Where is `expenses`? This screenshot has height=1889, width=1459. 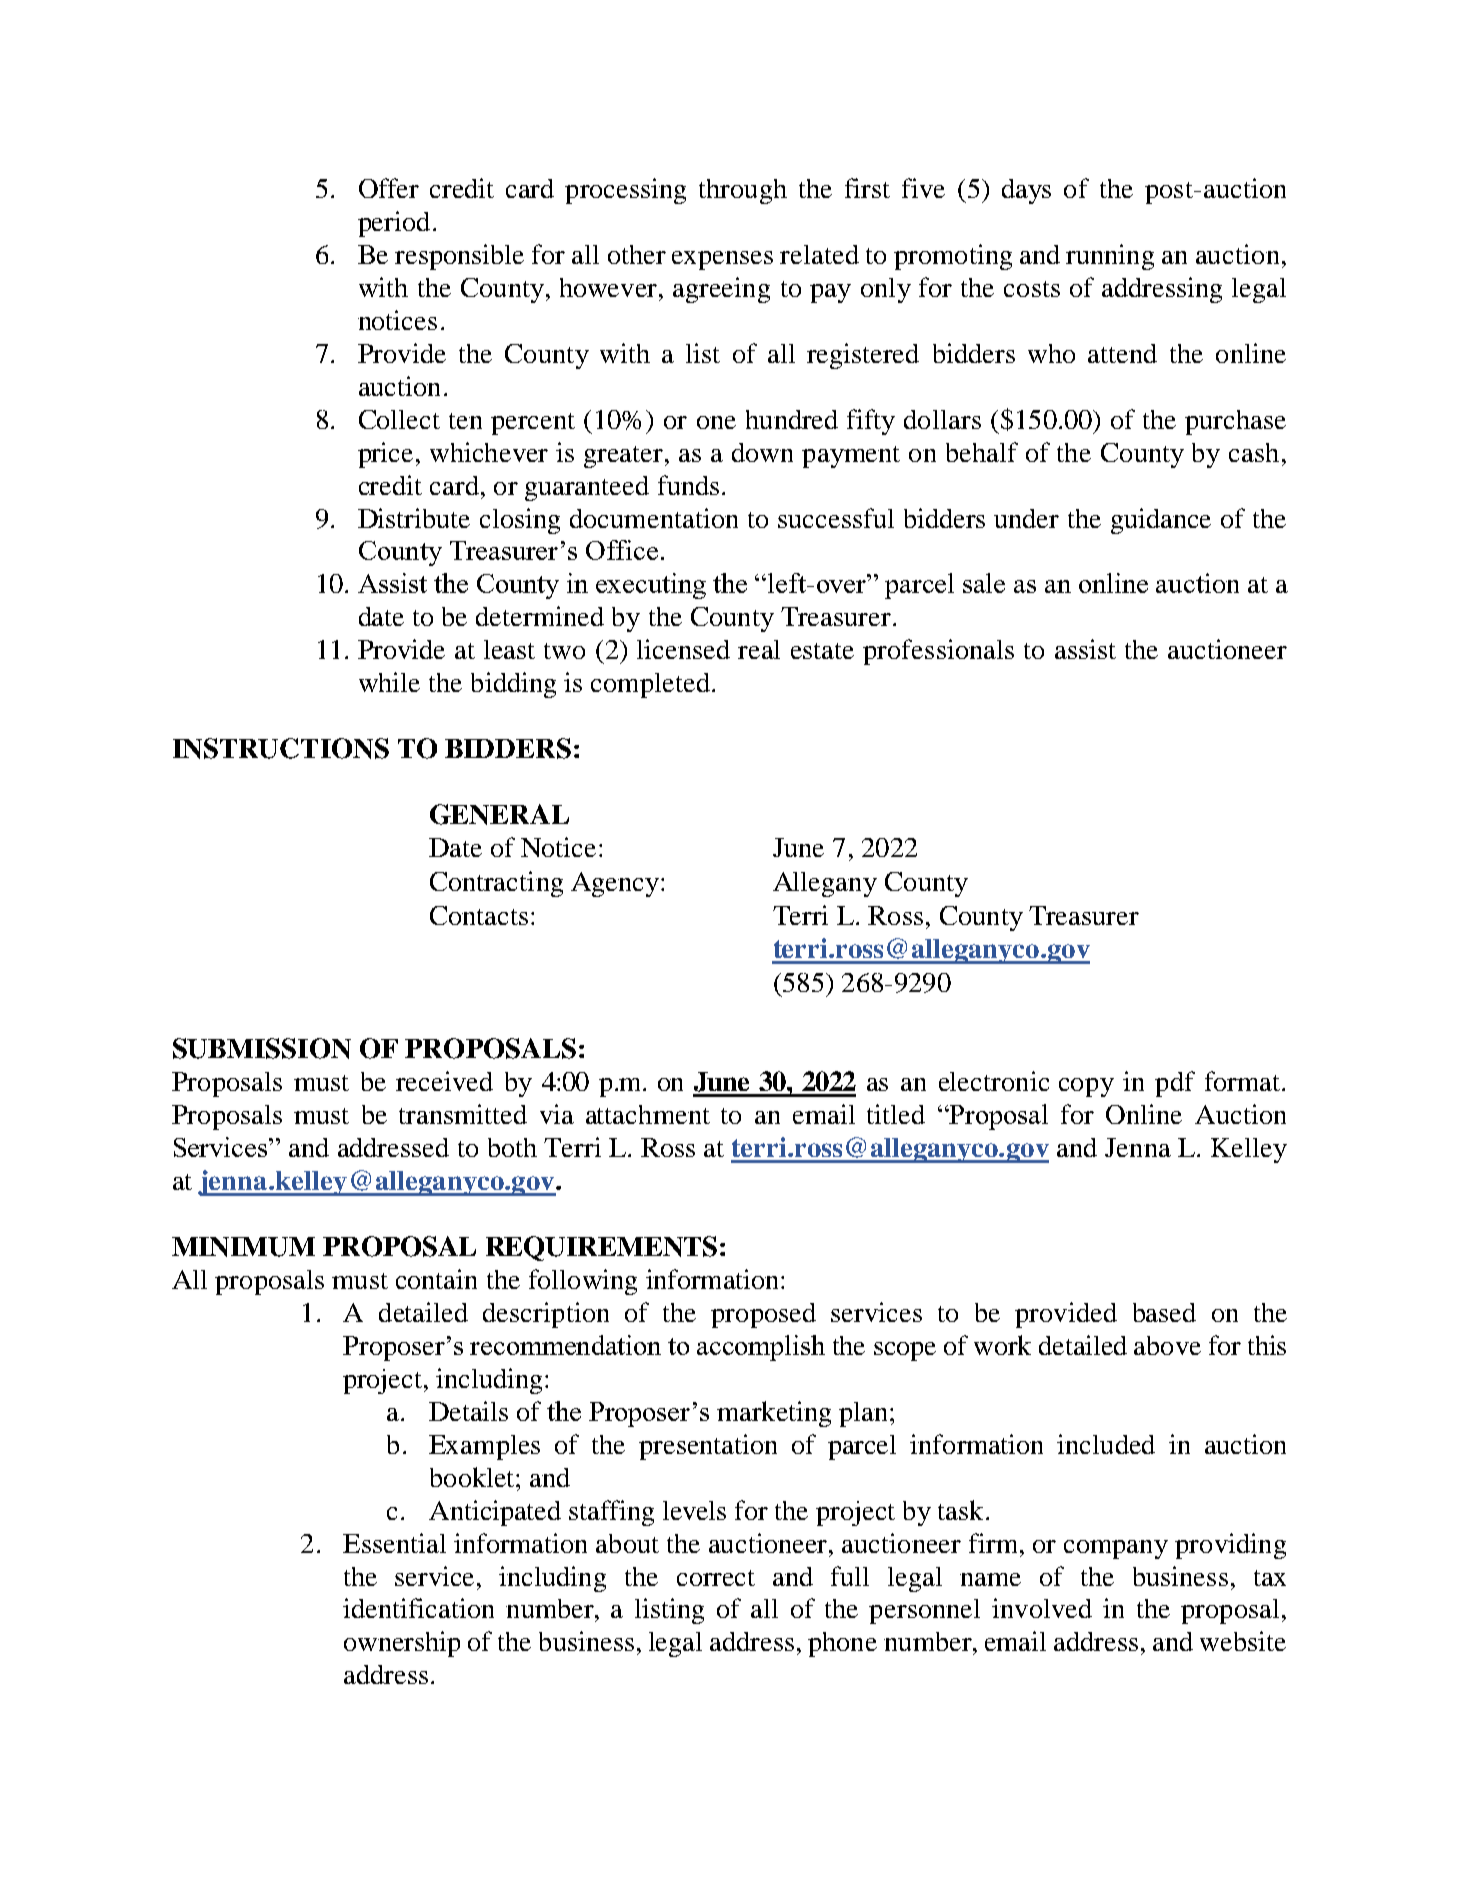
expenses is located at coordinates (722, 260).
